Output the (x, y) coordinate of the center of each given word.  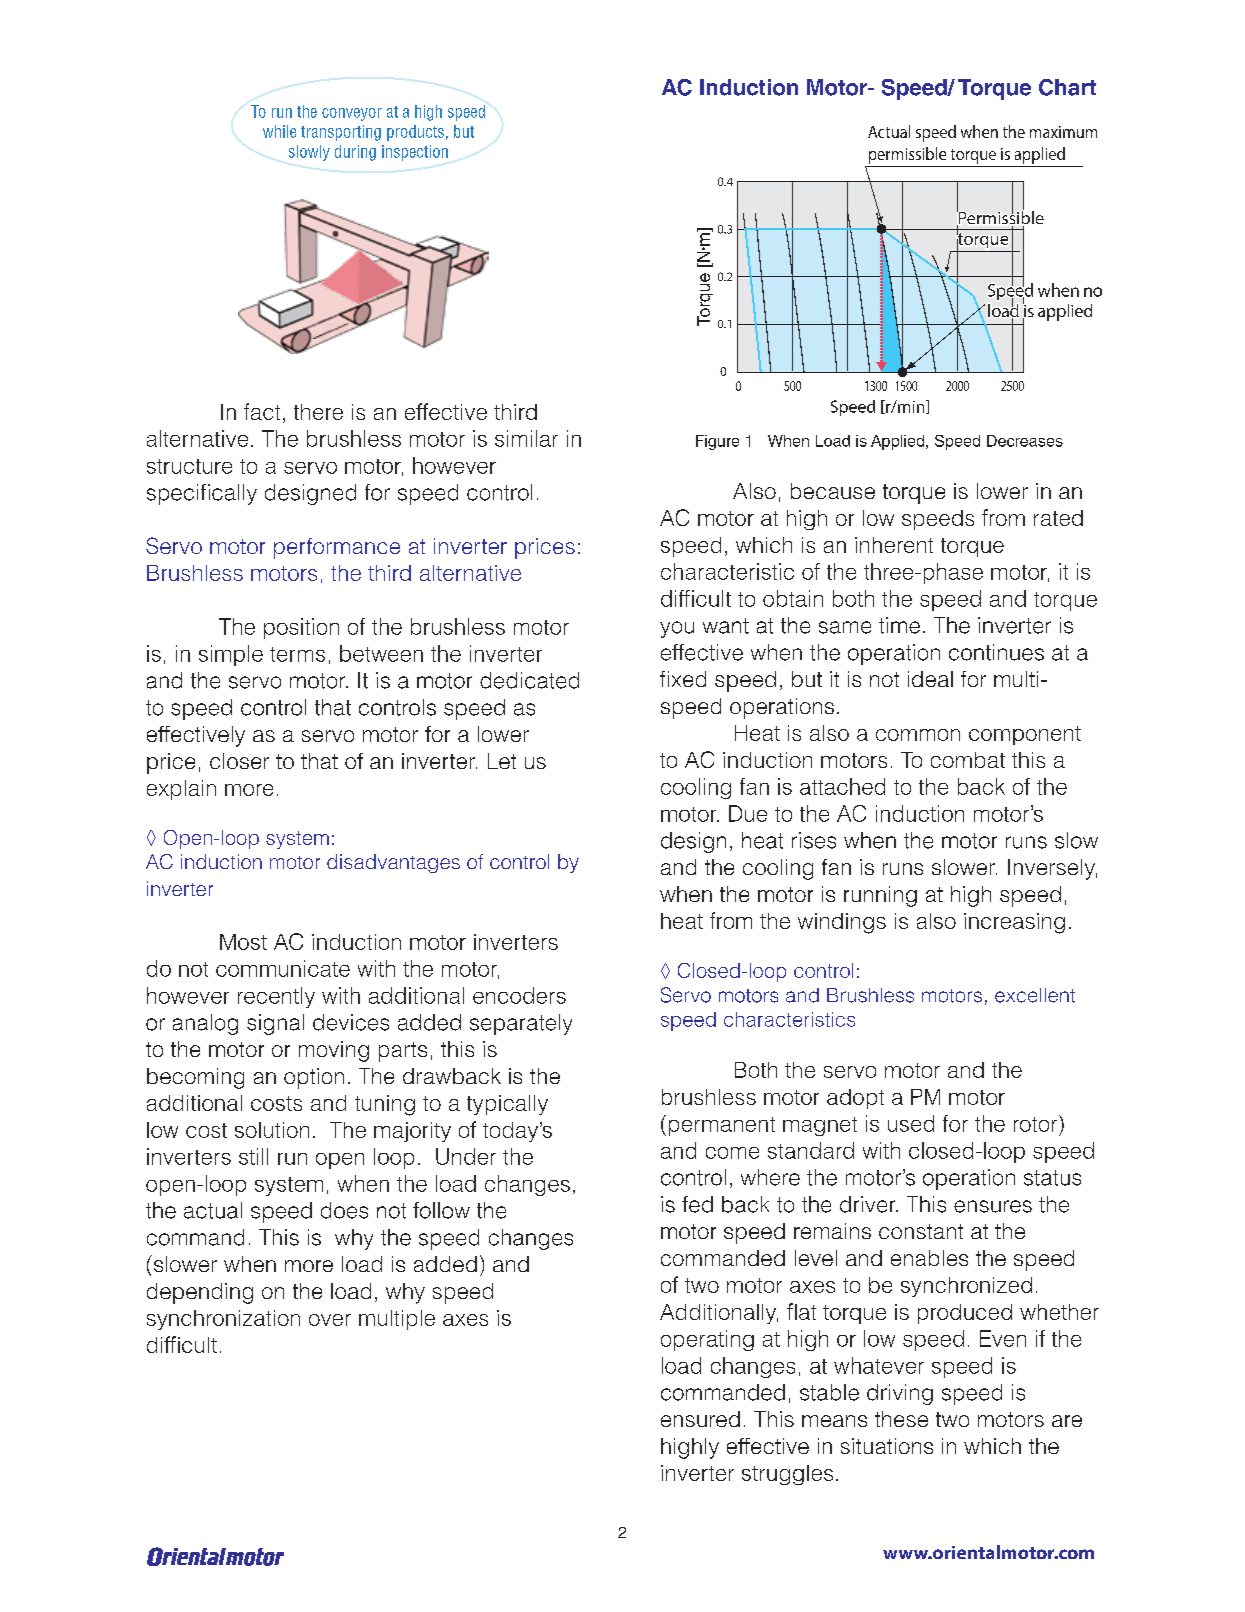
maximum (1063, 132)
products (415, 133)
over (330, 1320)
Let (502, 761)
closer (239, 761)
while (279, 131)
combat (968, 760)
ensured (700, 1419)
